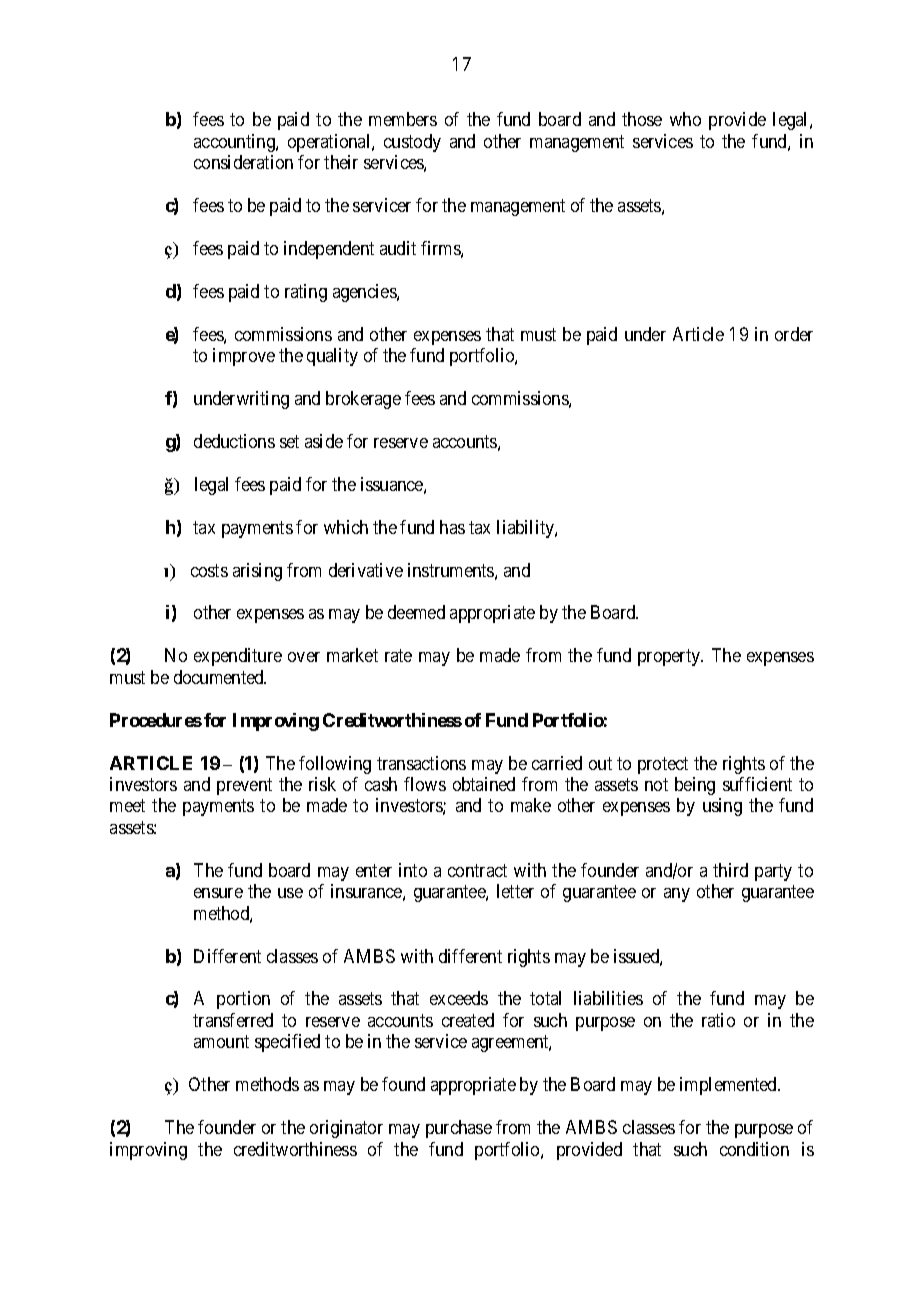 The image size is (924, 1308). I want to click on ensure, so click(218, 893).
